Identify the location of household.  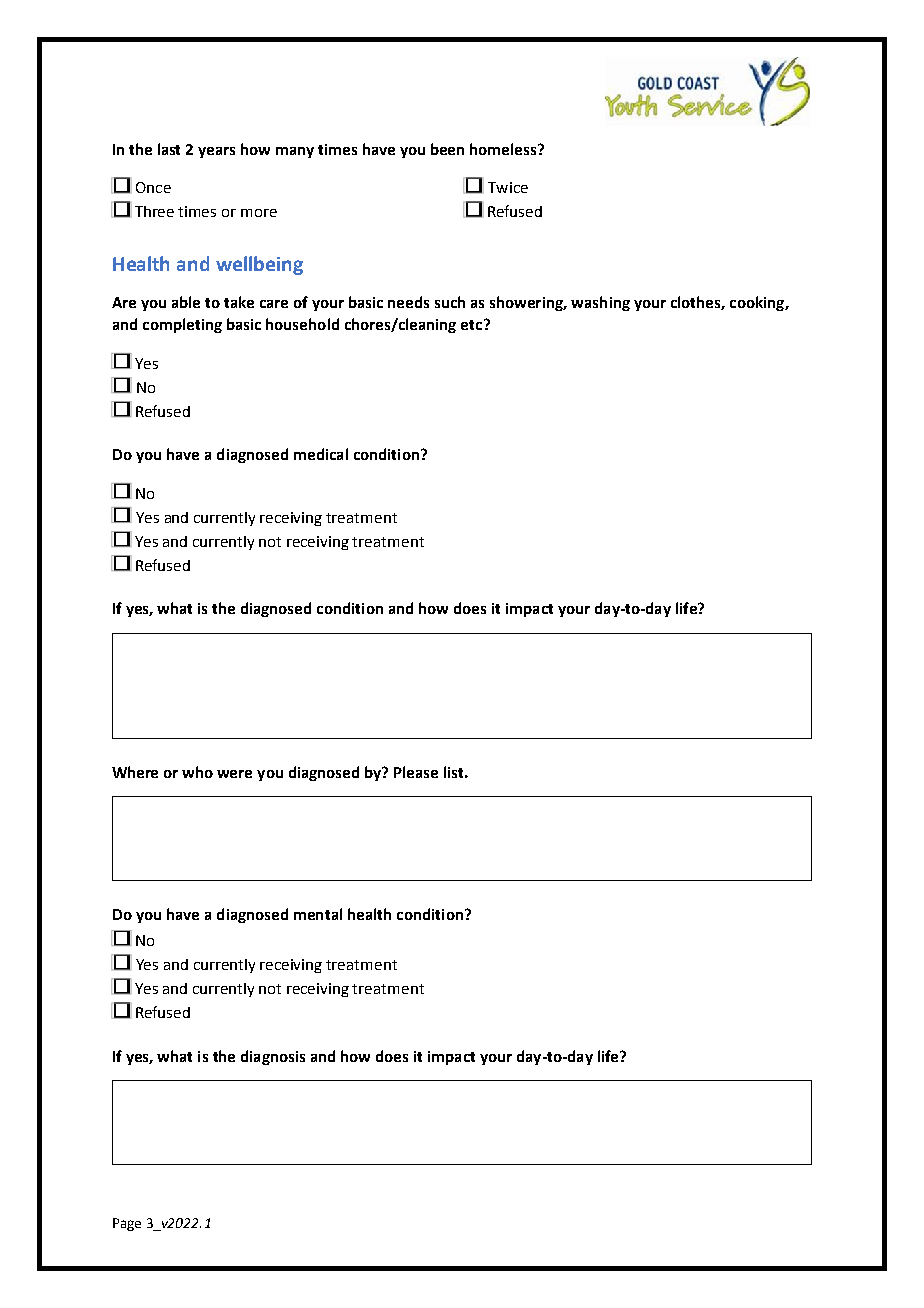
(302, 324).
